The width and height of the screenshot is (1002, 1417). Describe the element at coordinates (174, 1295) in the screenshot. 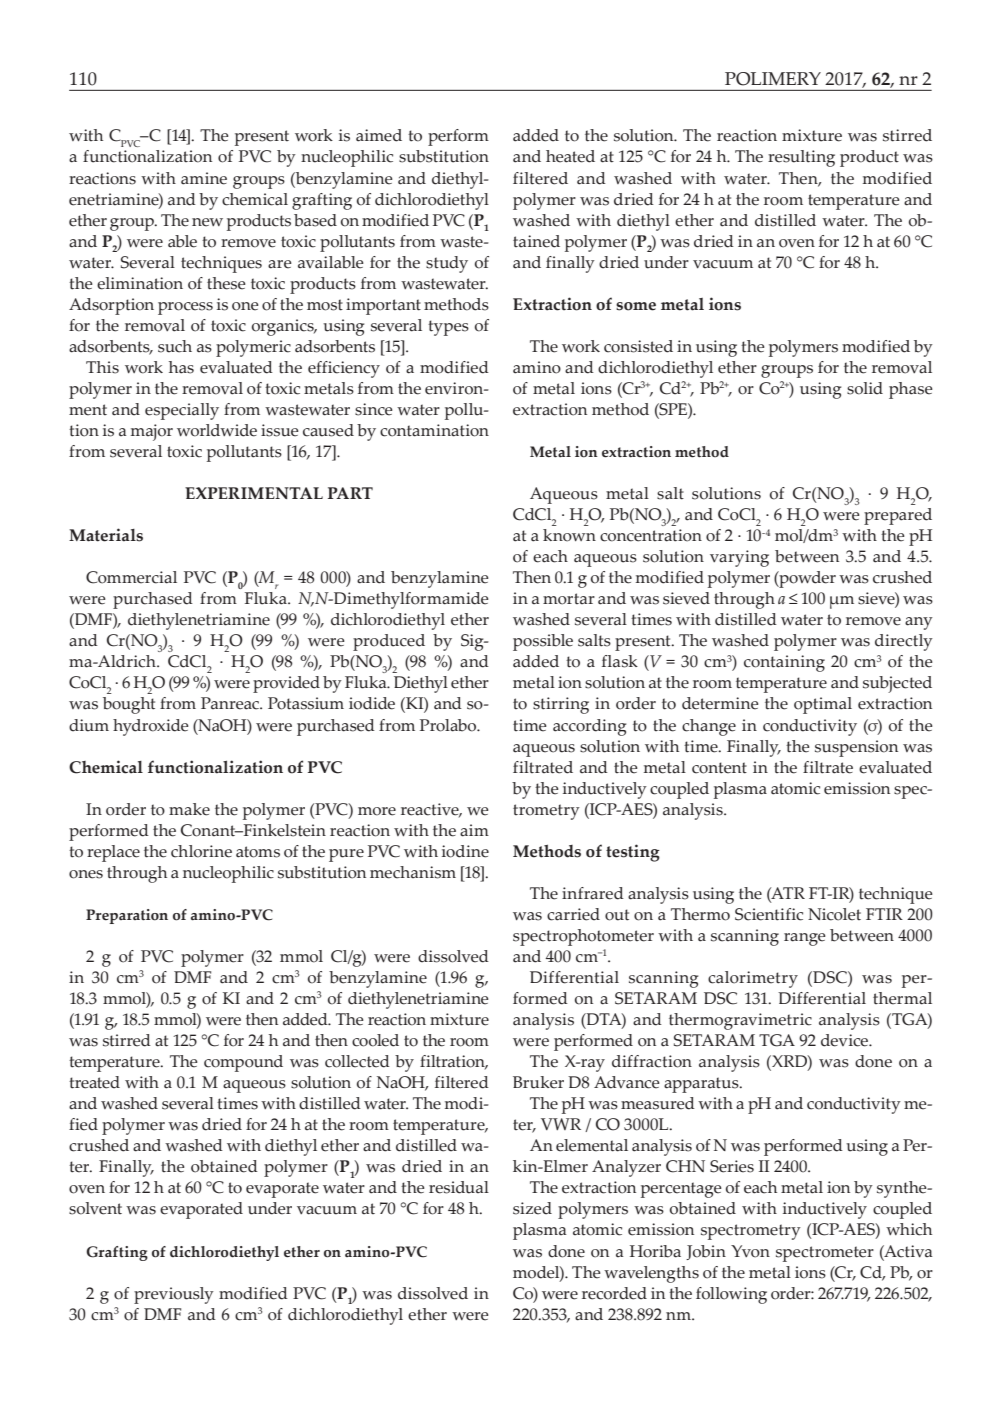

I see `previously` at that location.
